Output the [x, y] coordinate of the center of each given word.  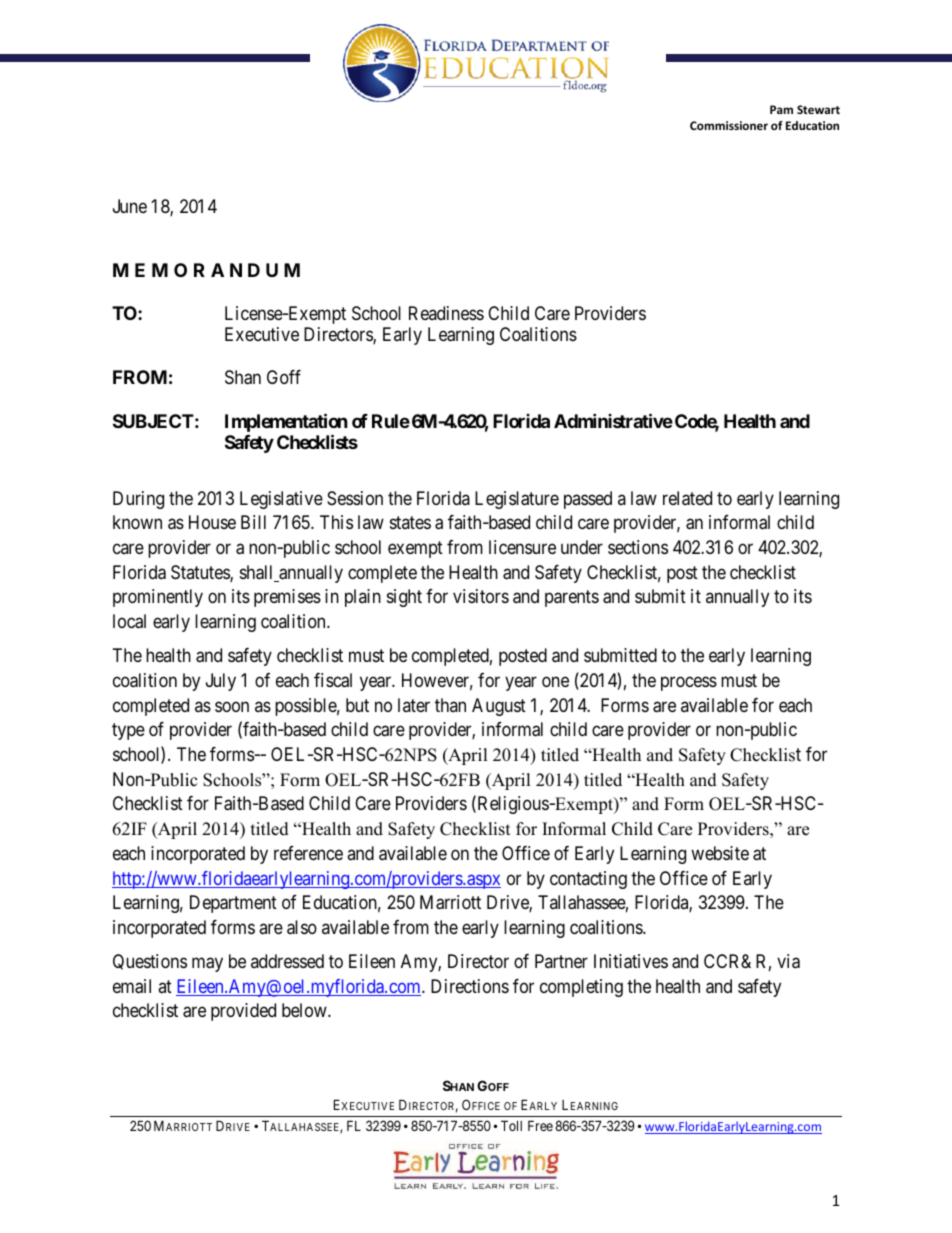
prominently [158, 598]
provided [243, 1012]
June [130, 206]
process [689, 683]
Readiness [446, 313]
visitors [481, 596]
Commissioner [729, 125]
